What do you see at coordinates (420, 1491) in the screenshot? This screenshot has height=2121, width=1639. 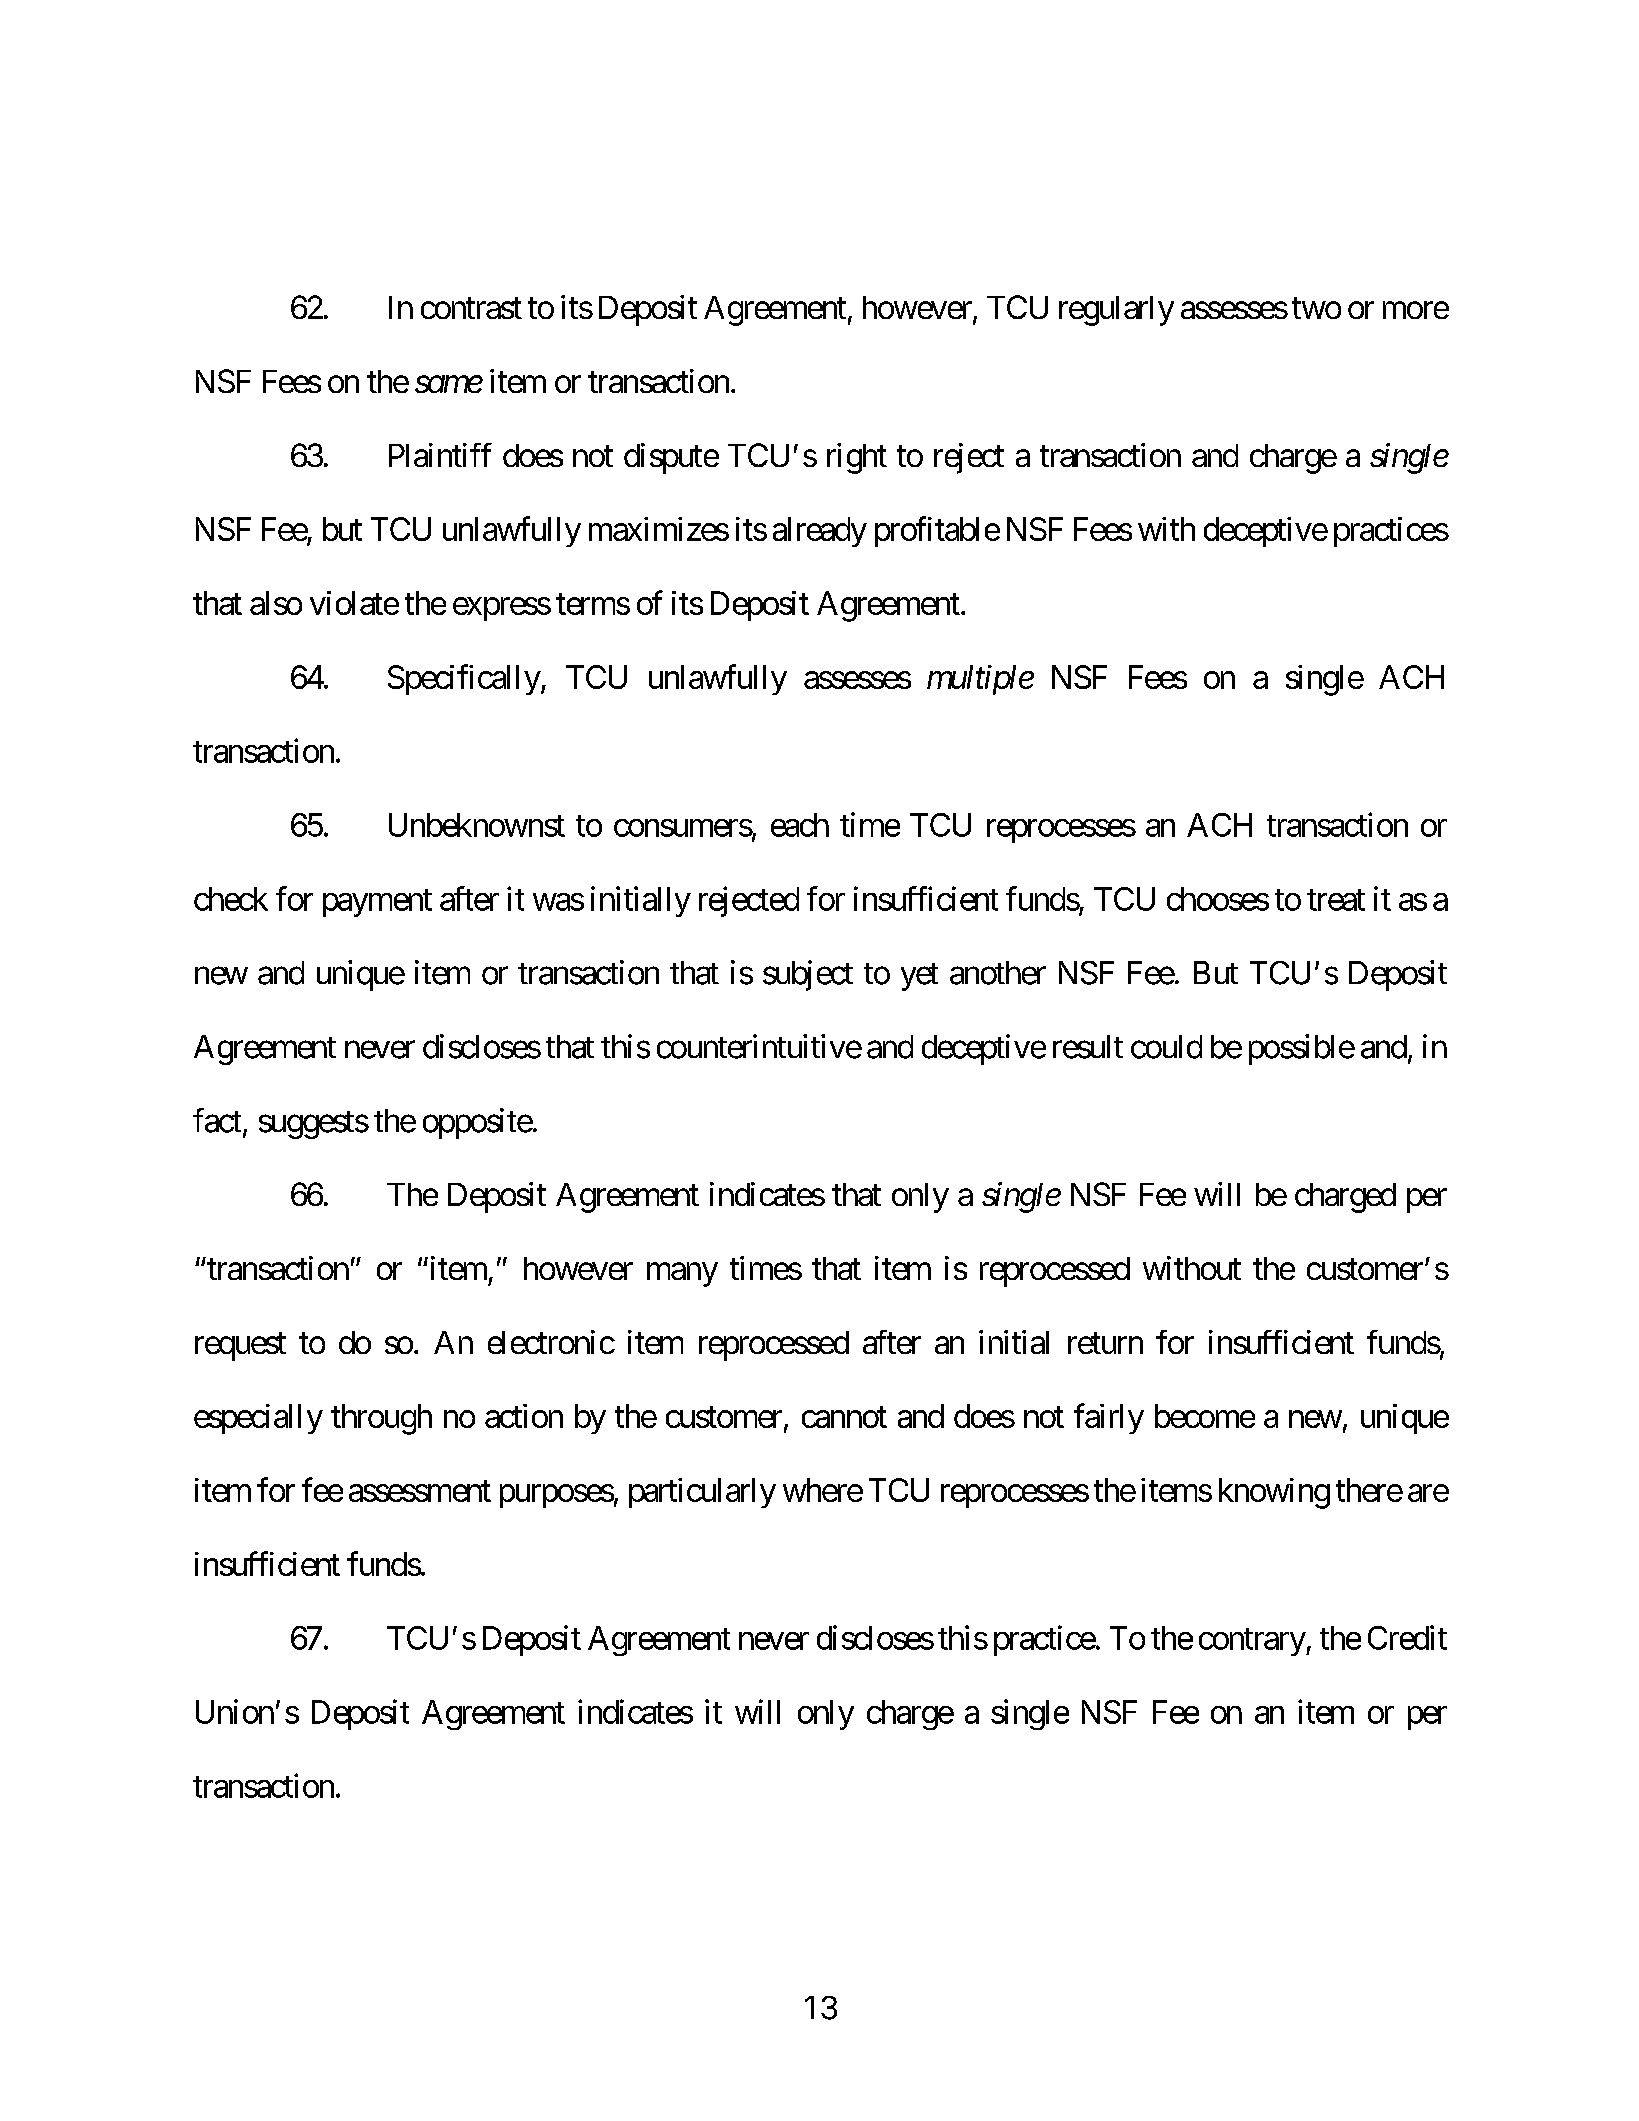 I see `assessment` at bounding box center [420, 1491].
